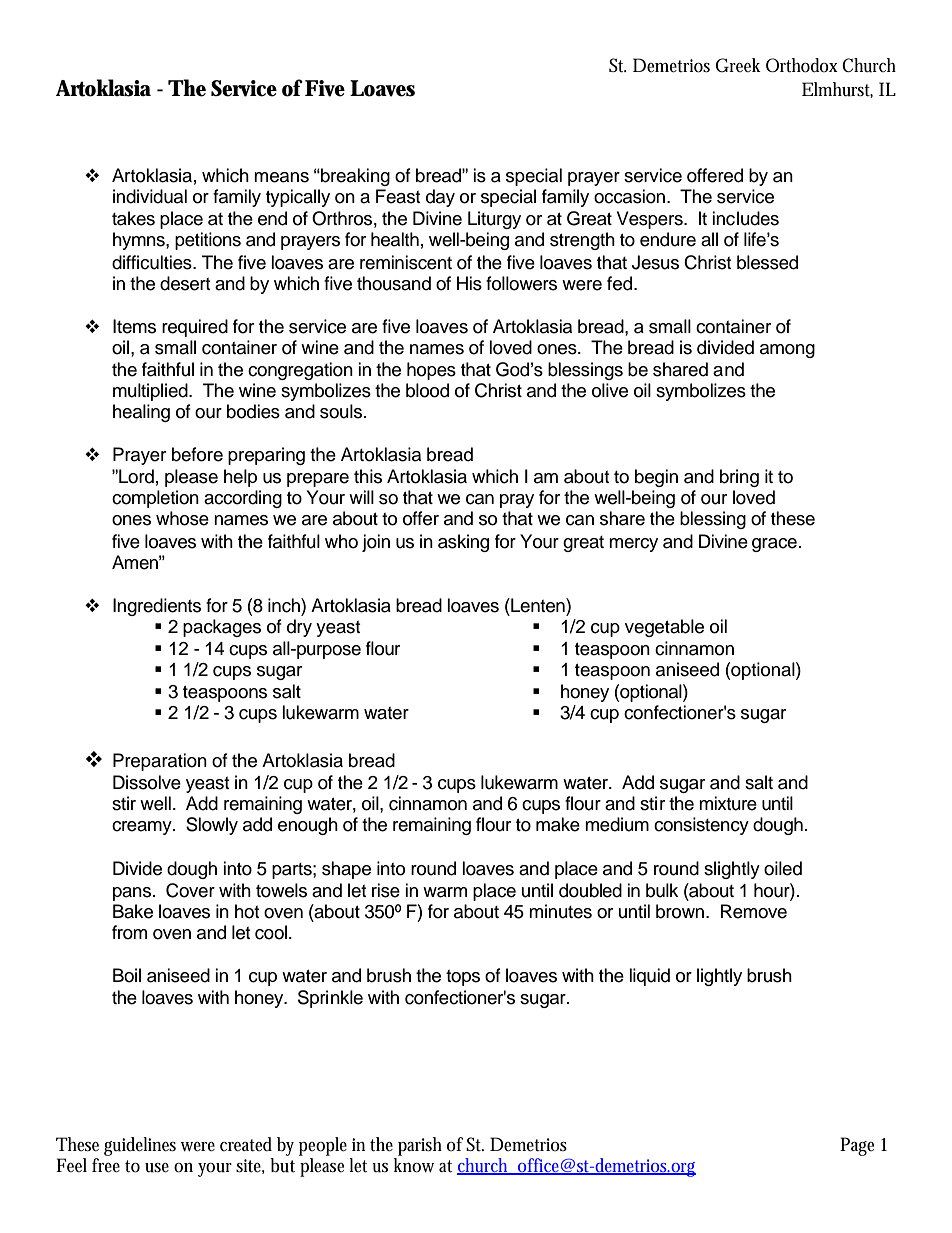 The width and height of the page is (952, 1233). I want to click on guidelines, so click(140, 1146).
